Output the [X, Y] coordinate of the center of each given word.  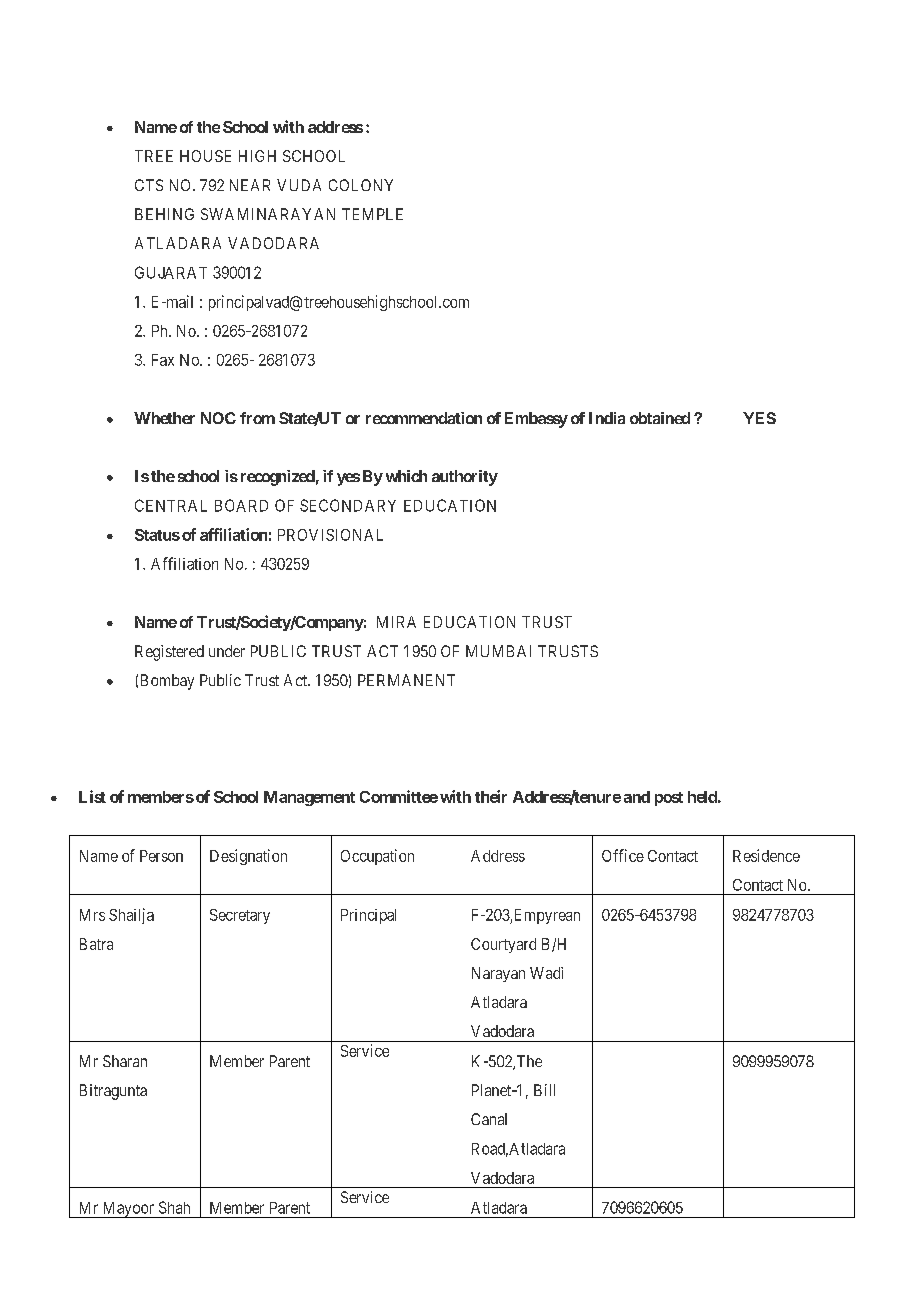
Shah [174, 1207]
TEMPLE [372, 214]
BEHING [164, 214]
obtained [660, 418]
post [669, 799]
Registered [169, 653]
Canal [489, 1119]
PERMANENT [406, 680]
